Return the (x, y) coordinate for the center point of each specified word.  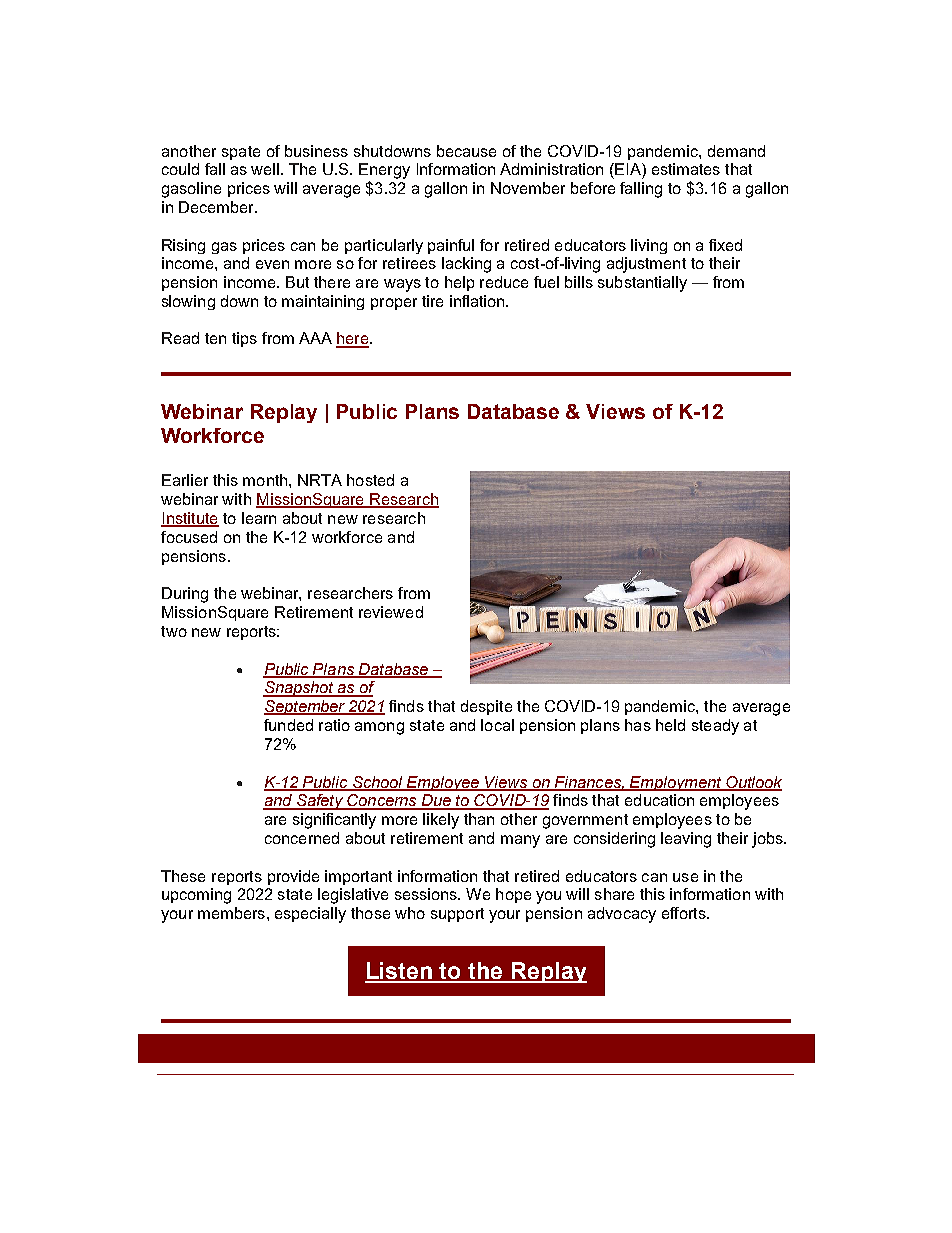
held (670, 725)
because (466, 151)
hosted (370, 480)
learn (259, 518)
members (231, 913)
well (265, 169)
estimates (686, 169)
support (457, 915)
